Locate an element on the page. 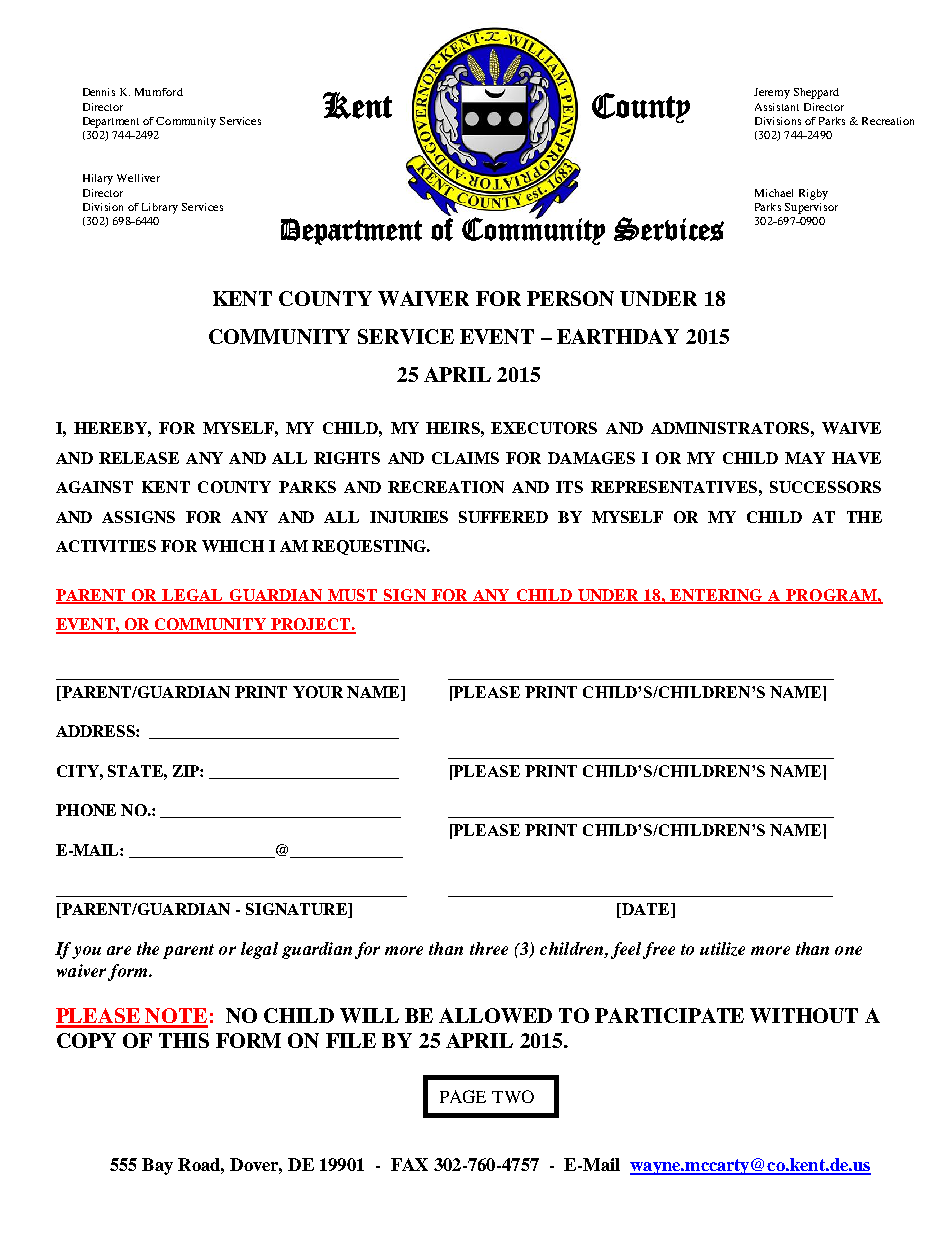  Assistant is located at coordinates (777, 107).
